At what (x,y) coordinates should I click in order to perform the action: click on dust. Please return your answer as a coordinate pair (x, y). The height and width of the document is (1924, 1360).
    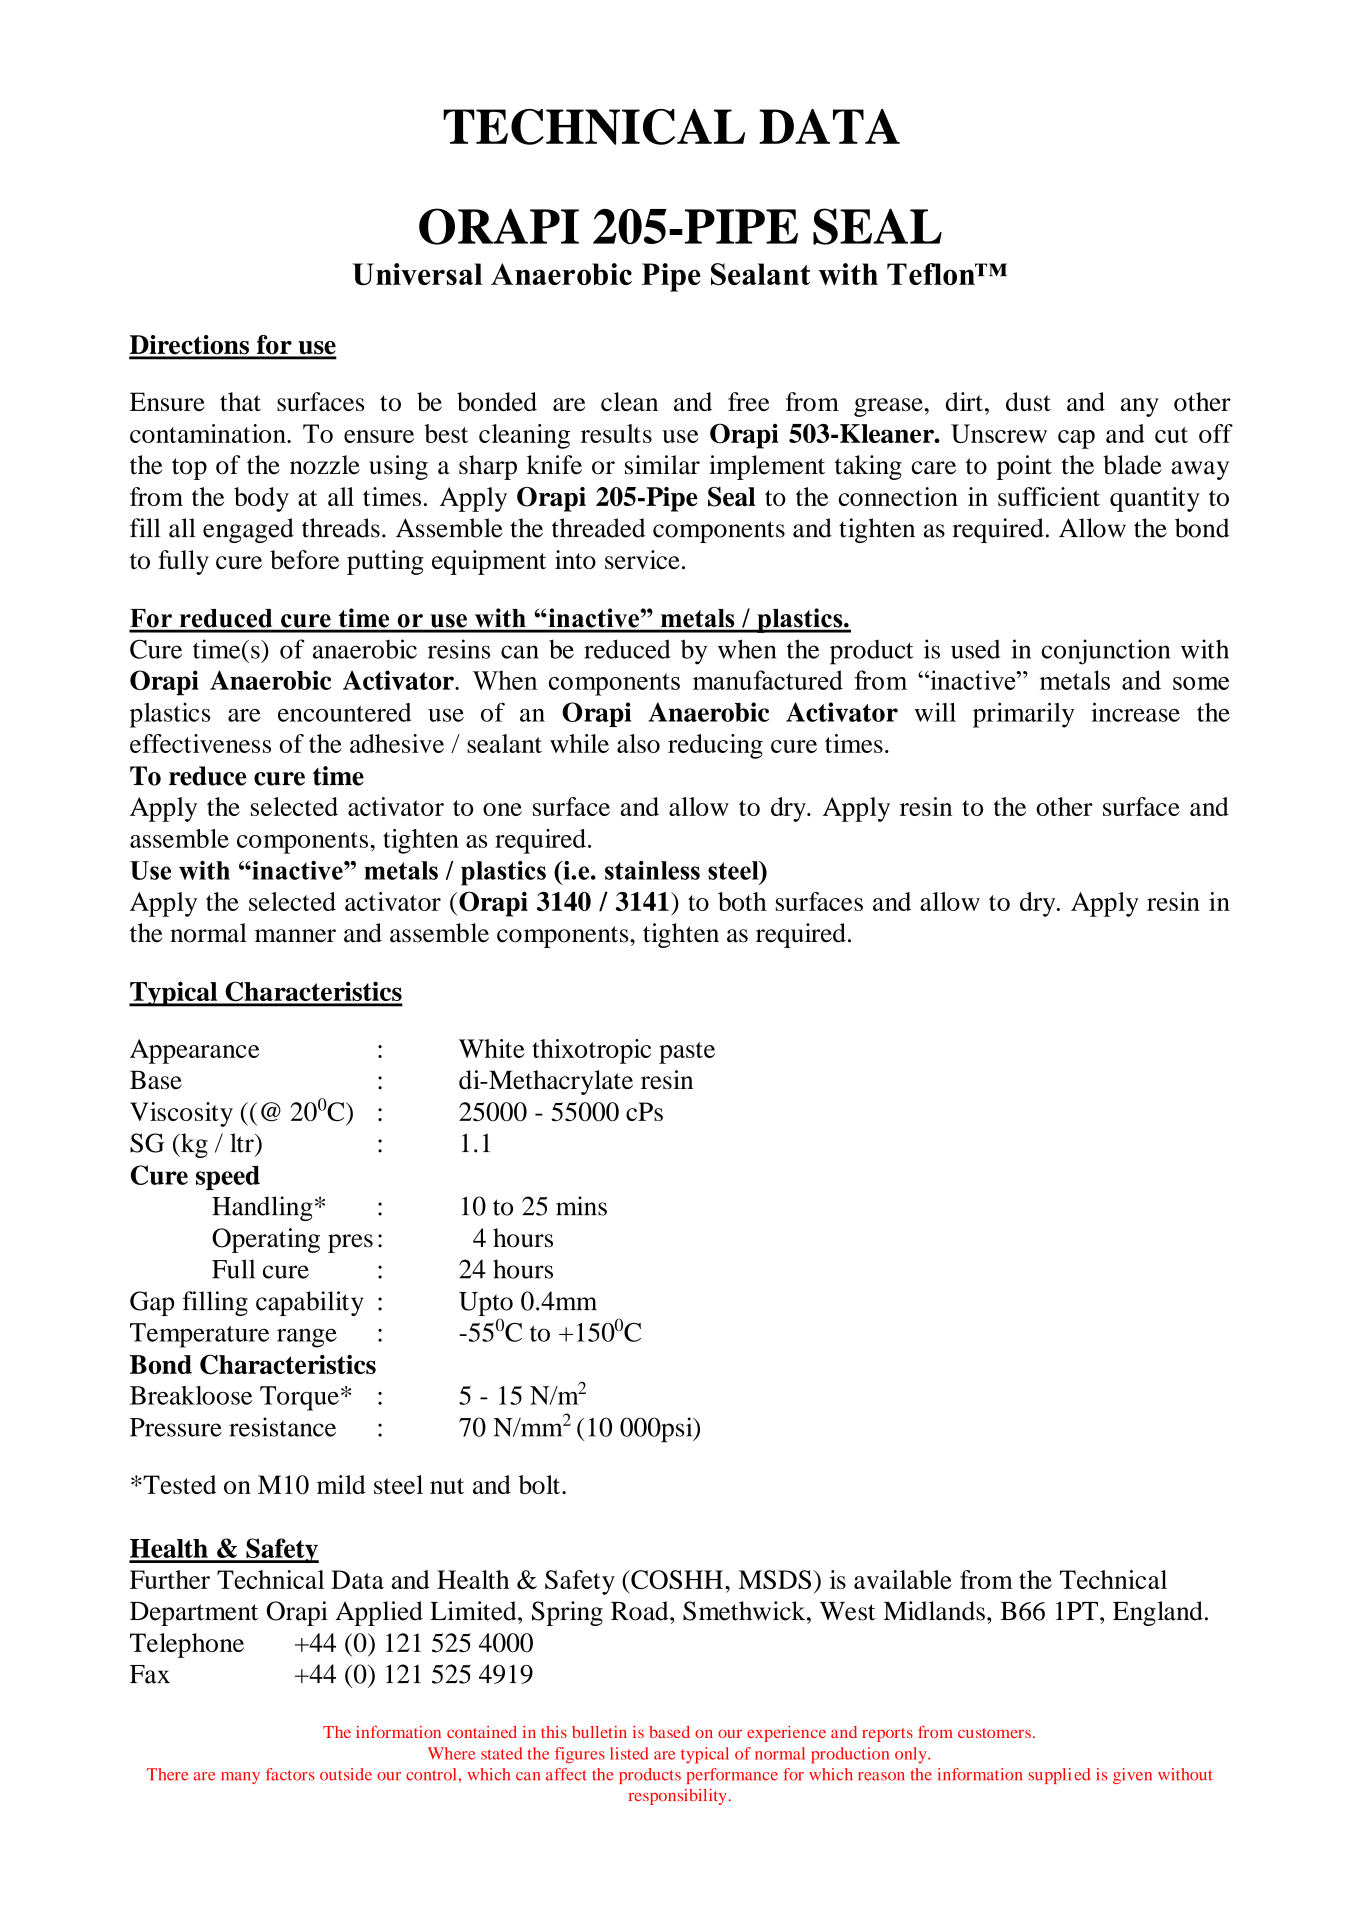
    Looking at the image, I should click on (1028, 401).
